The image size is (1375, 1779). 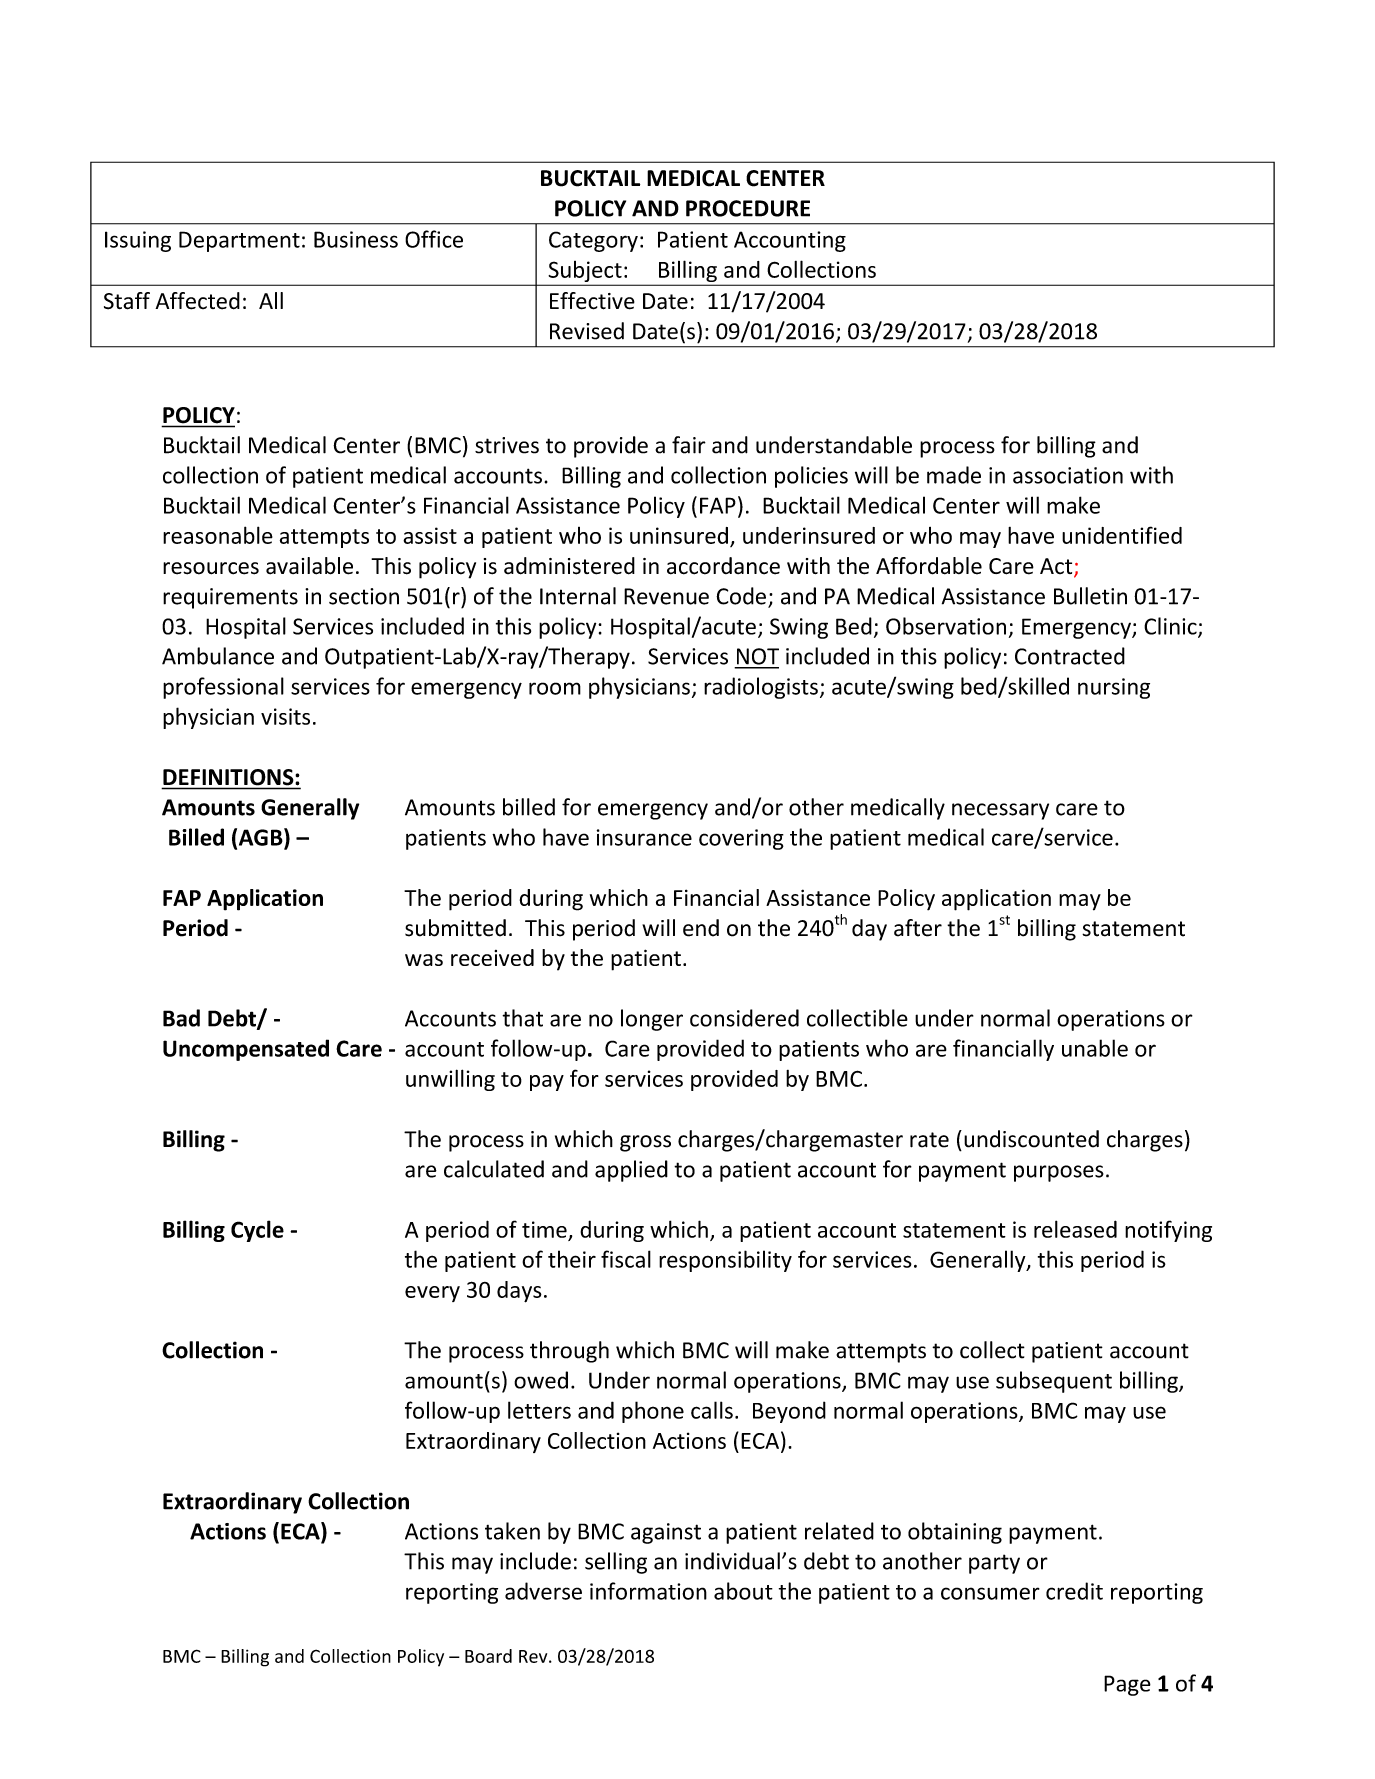 What do you see at coordinates (1059, 1173) in the image?
I see `purposes` at bounding box center [1059, 1173].
